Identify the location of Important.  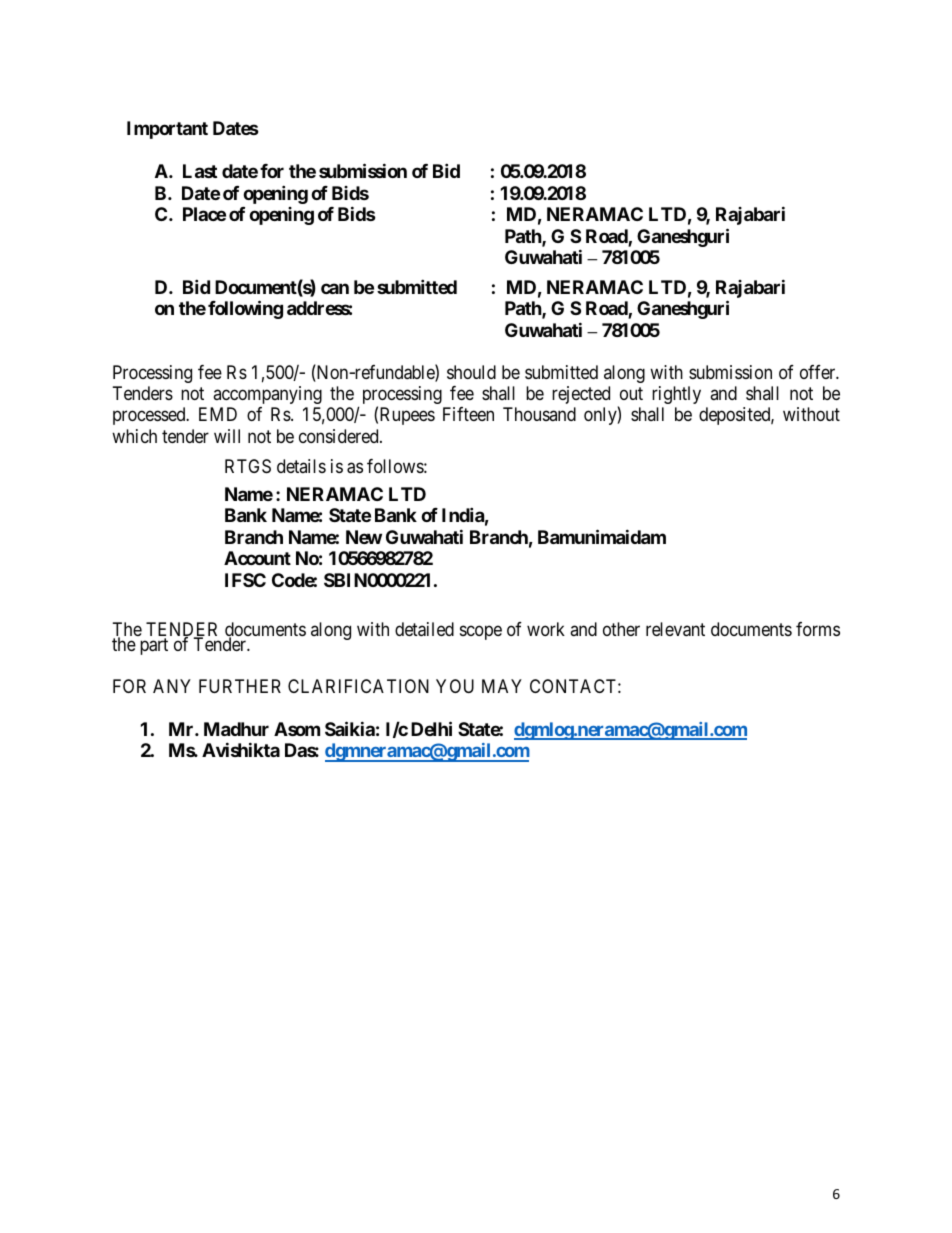
(167, 130).
